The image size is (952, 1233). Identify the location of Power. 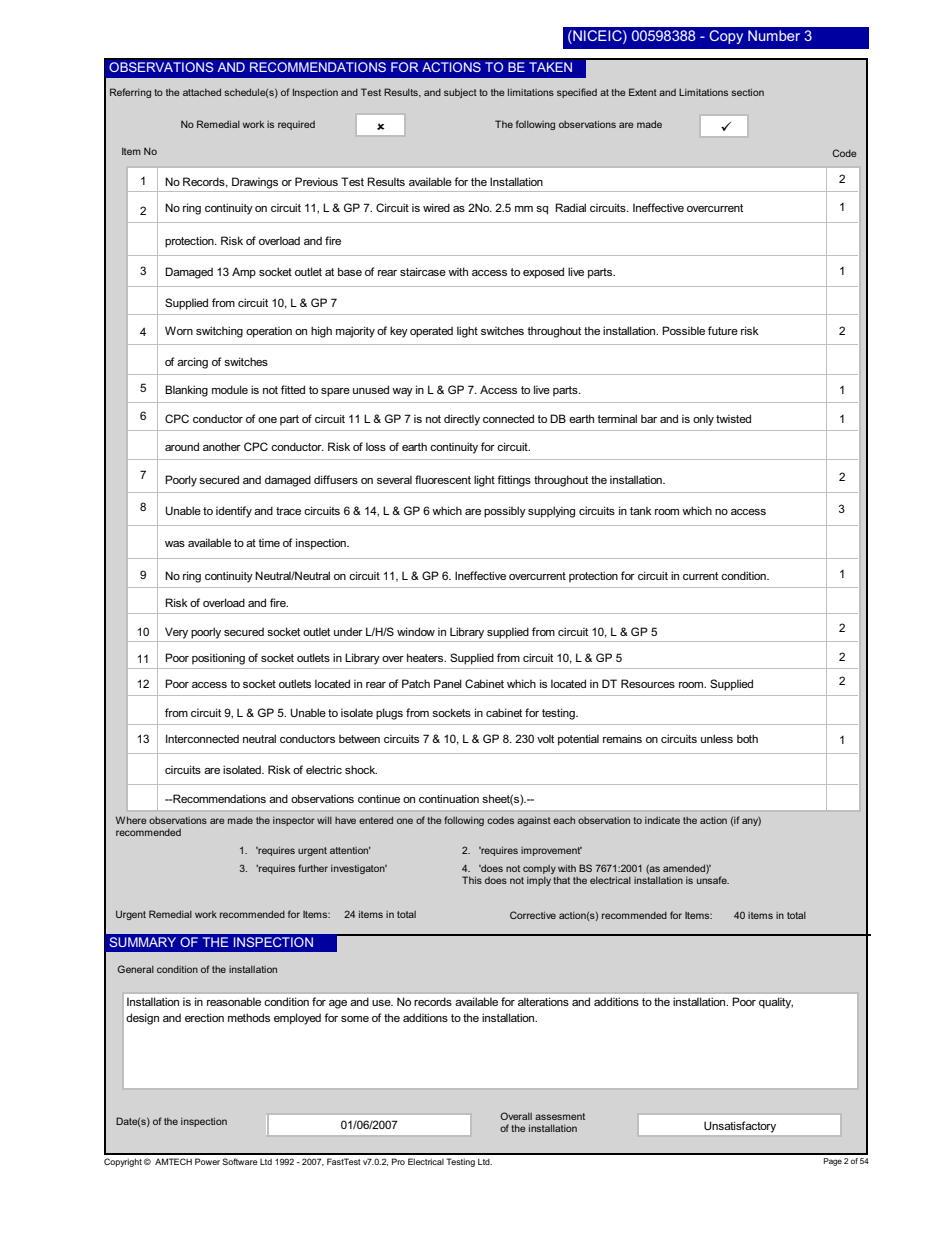
(207, 1161).
